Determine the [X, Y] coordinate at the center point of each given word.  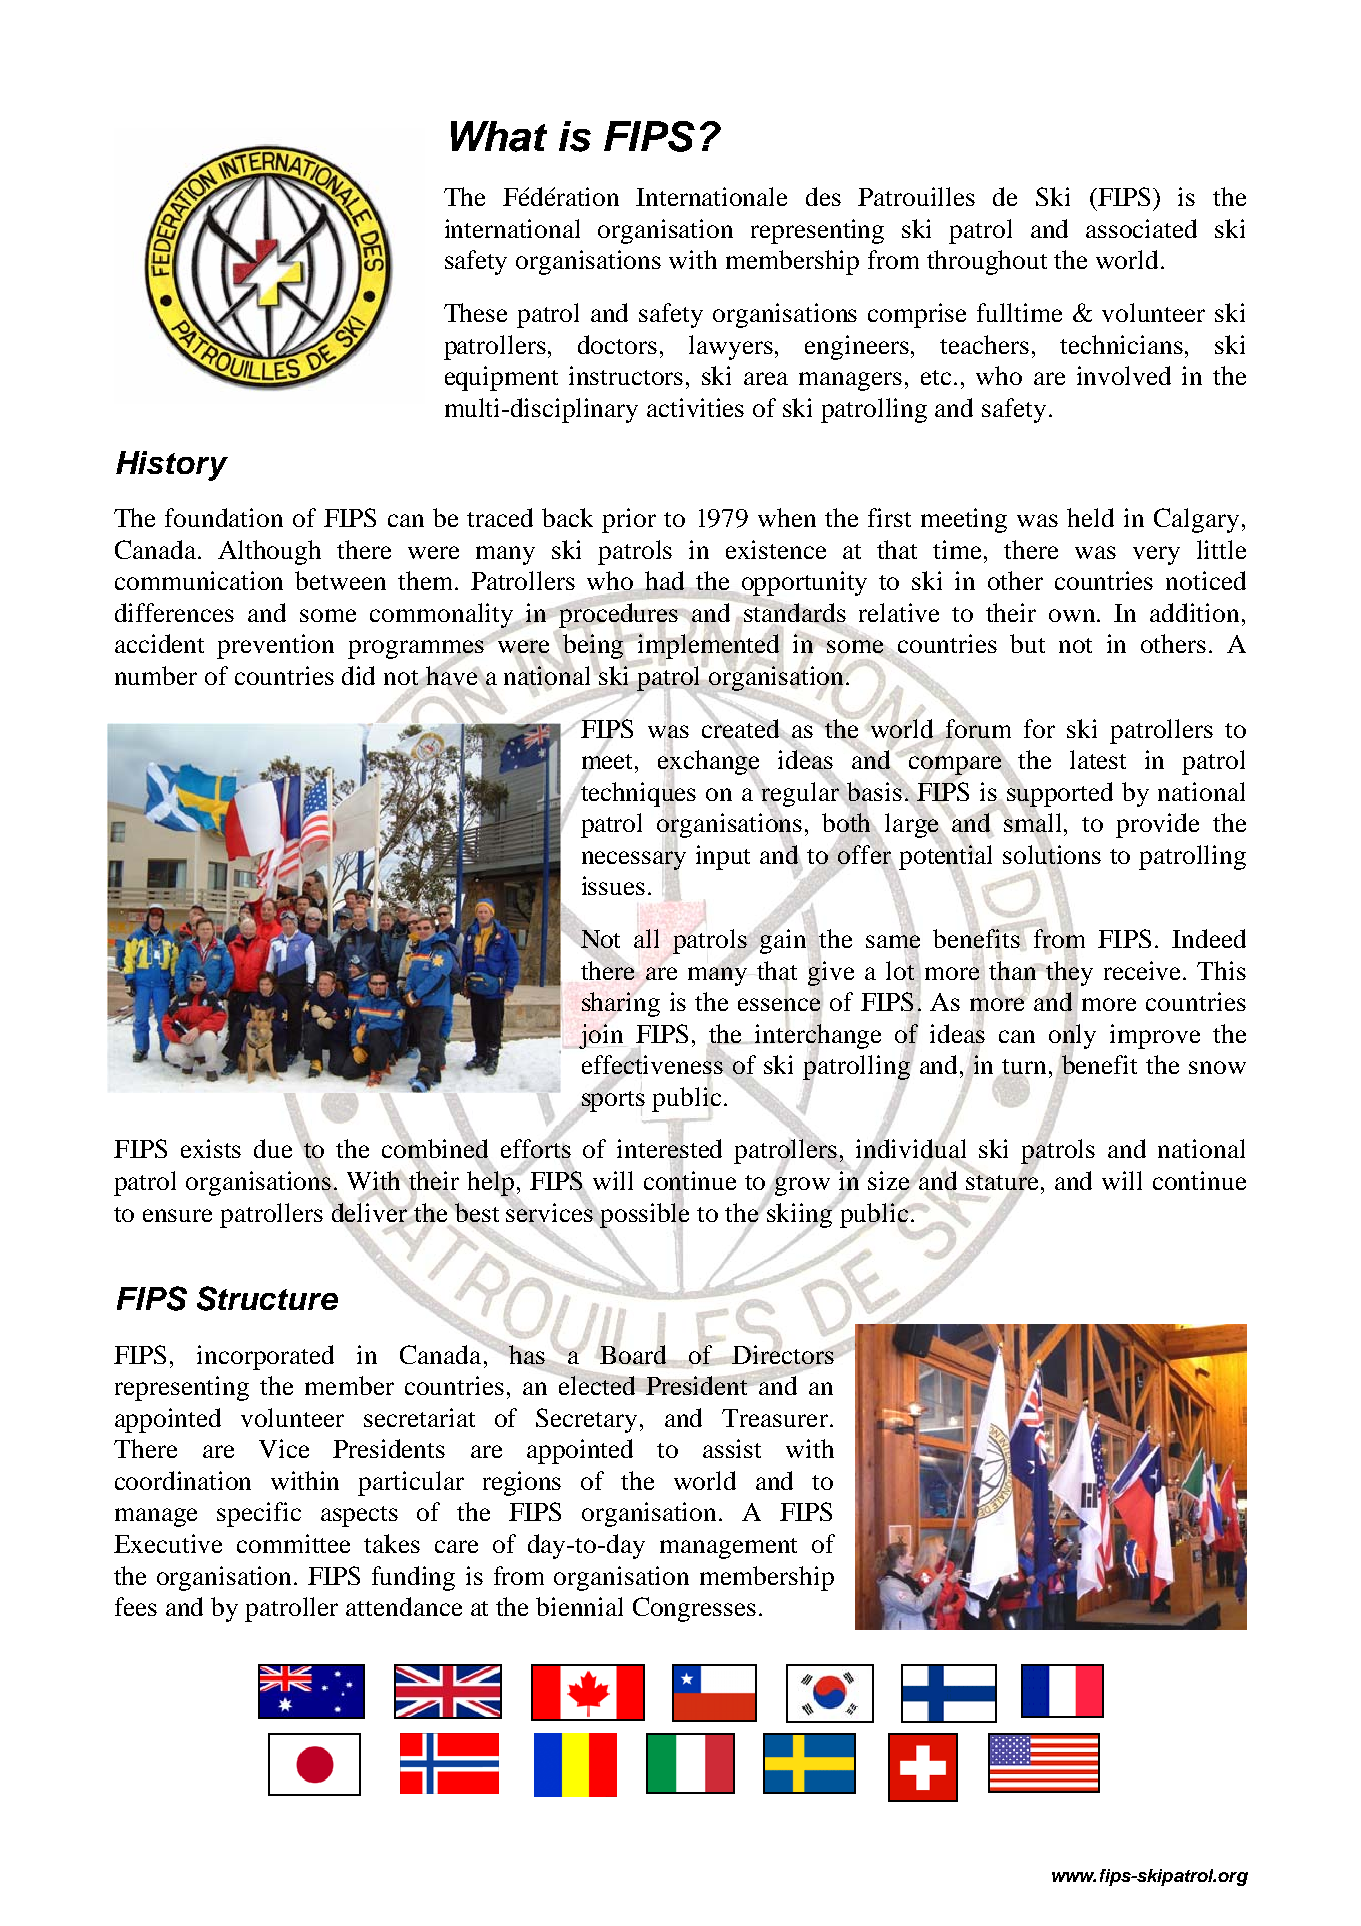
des [823, 196]
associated [1141, 228]
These [475, 312]
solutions [1052, 855]
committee [293, 1543]
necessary [634, 860]
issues [613, 885]
